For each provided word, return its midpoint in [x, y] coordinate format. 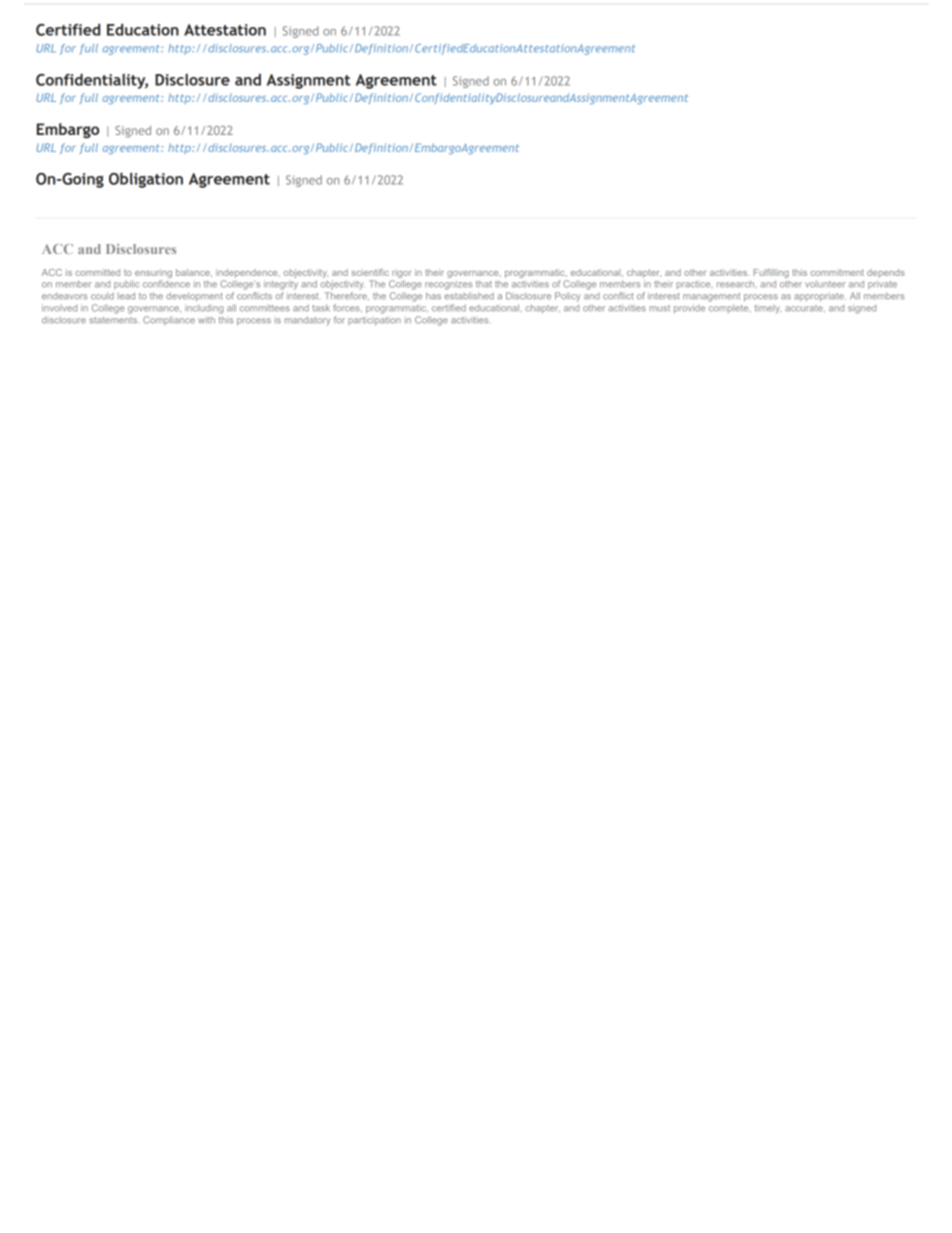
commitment [837, 272]
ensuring [153, 273]
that [484, 284]
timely [767, 309]
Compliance [169, 320]
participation [374, 321]
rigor [402, 273]
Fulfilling [771, 273]
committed [97, 272]
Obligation [146, 180]
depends [886, 273]
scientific [370, 272]
